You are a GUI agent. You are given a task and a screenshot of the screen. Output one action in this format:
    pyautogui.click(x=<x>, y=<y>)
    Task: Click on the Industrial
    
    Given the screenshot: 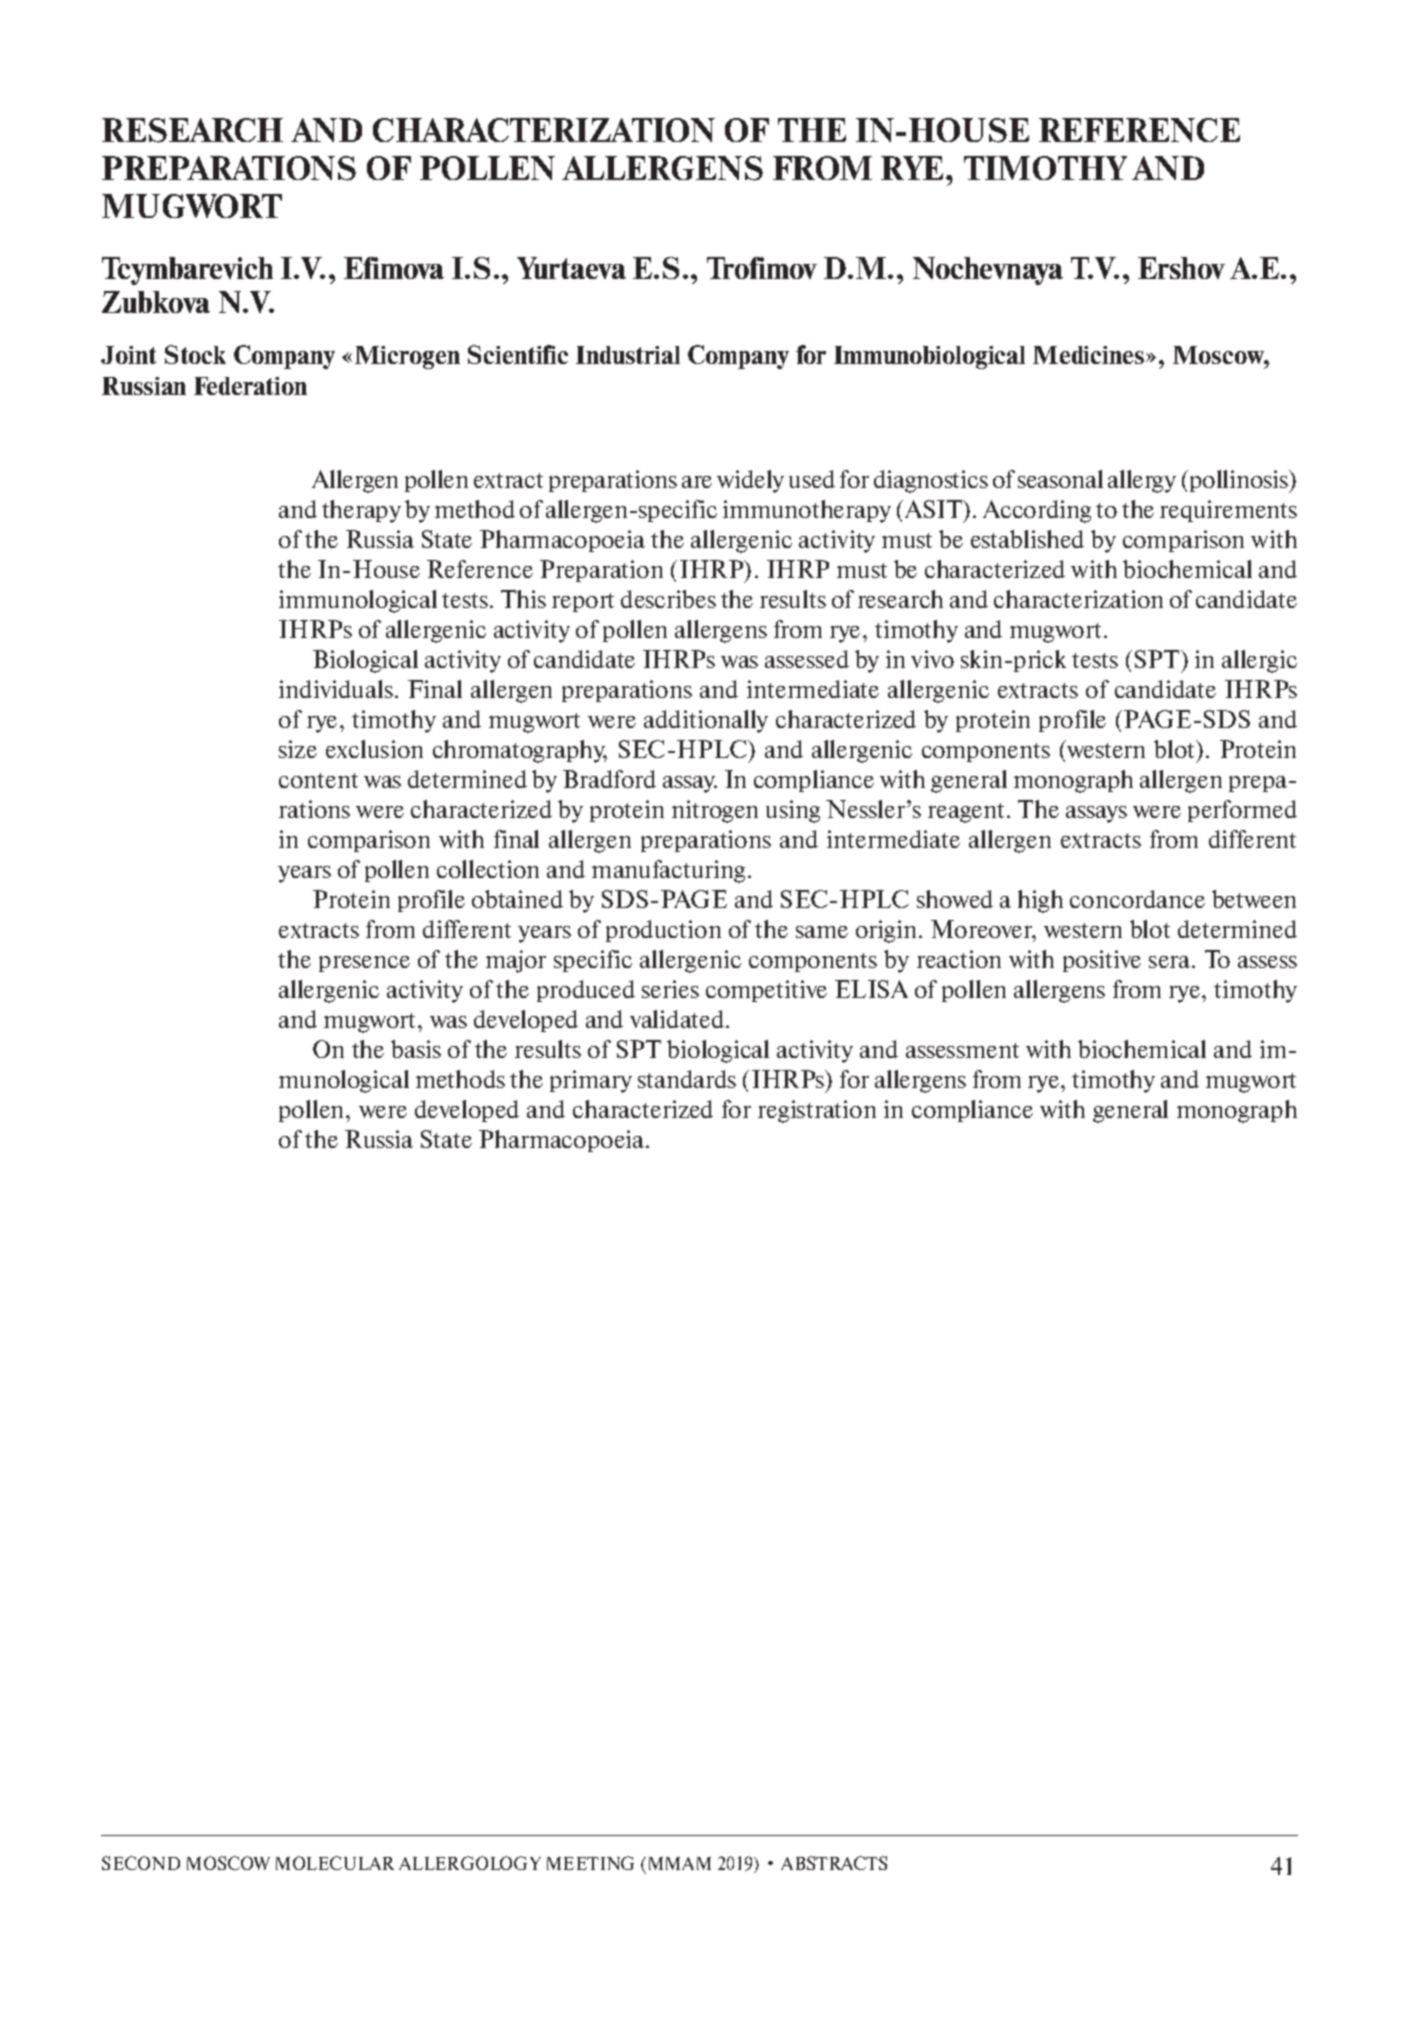 What is the action you would take?
    pyautogui.click(x=628, y=355)
